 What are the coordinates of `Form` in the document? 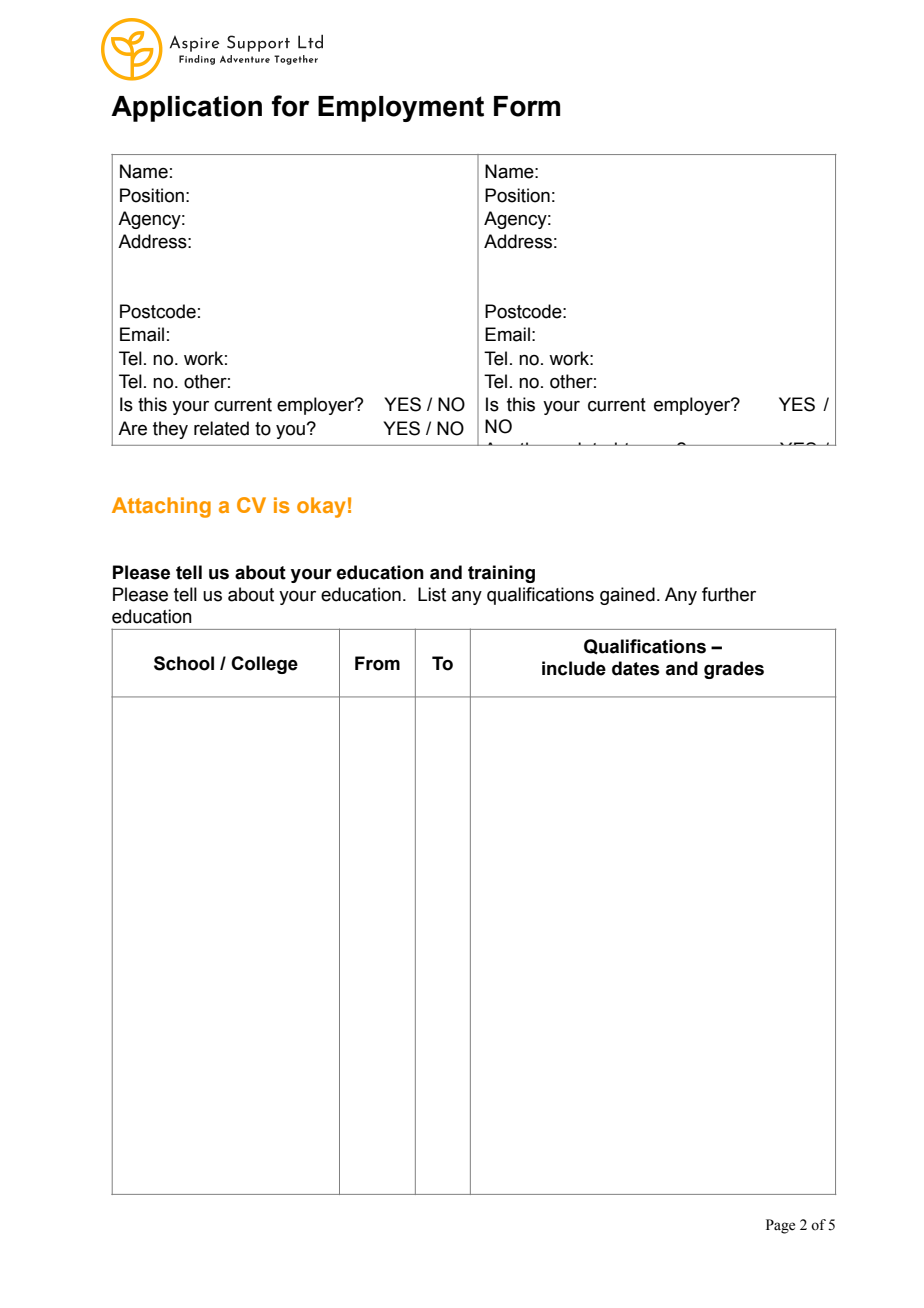 It's located at (527, 106).
